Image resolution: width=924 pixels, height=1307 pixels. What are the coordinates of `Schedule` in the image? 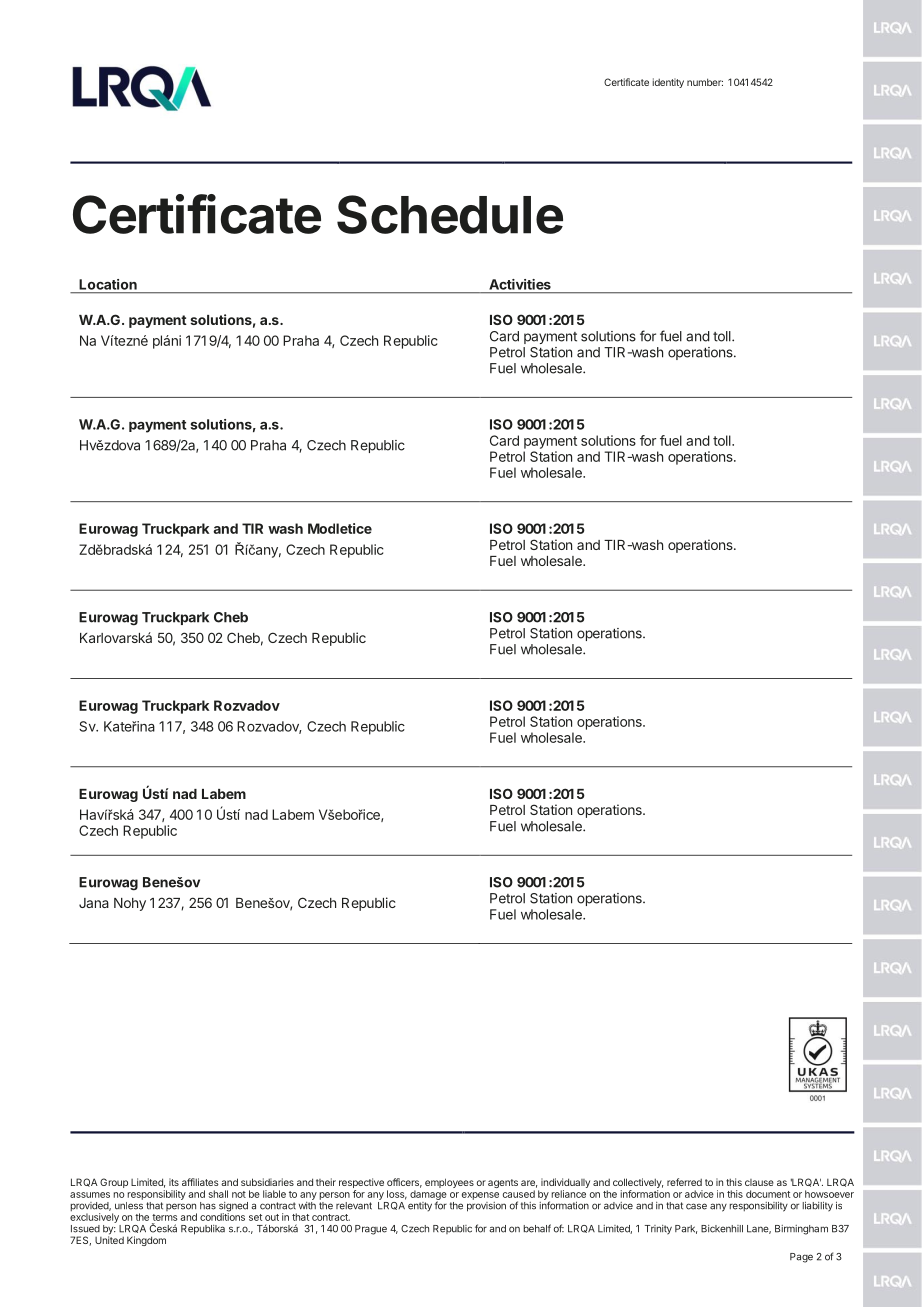 It's located at (450, 214).
